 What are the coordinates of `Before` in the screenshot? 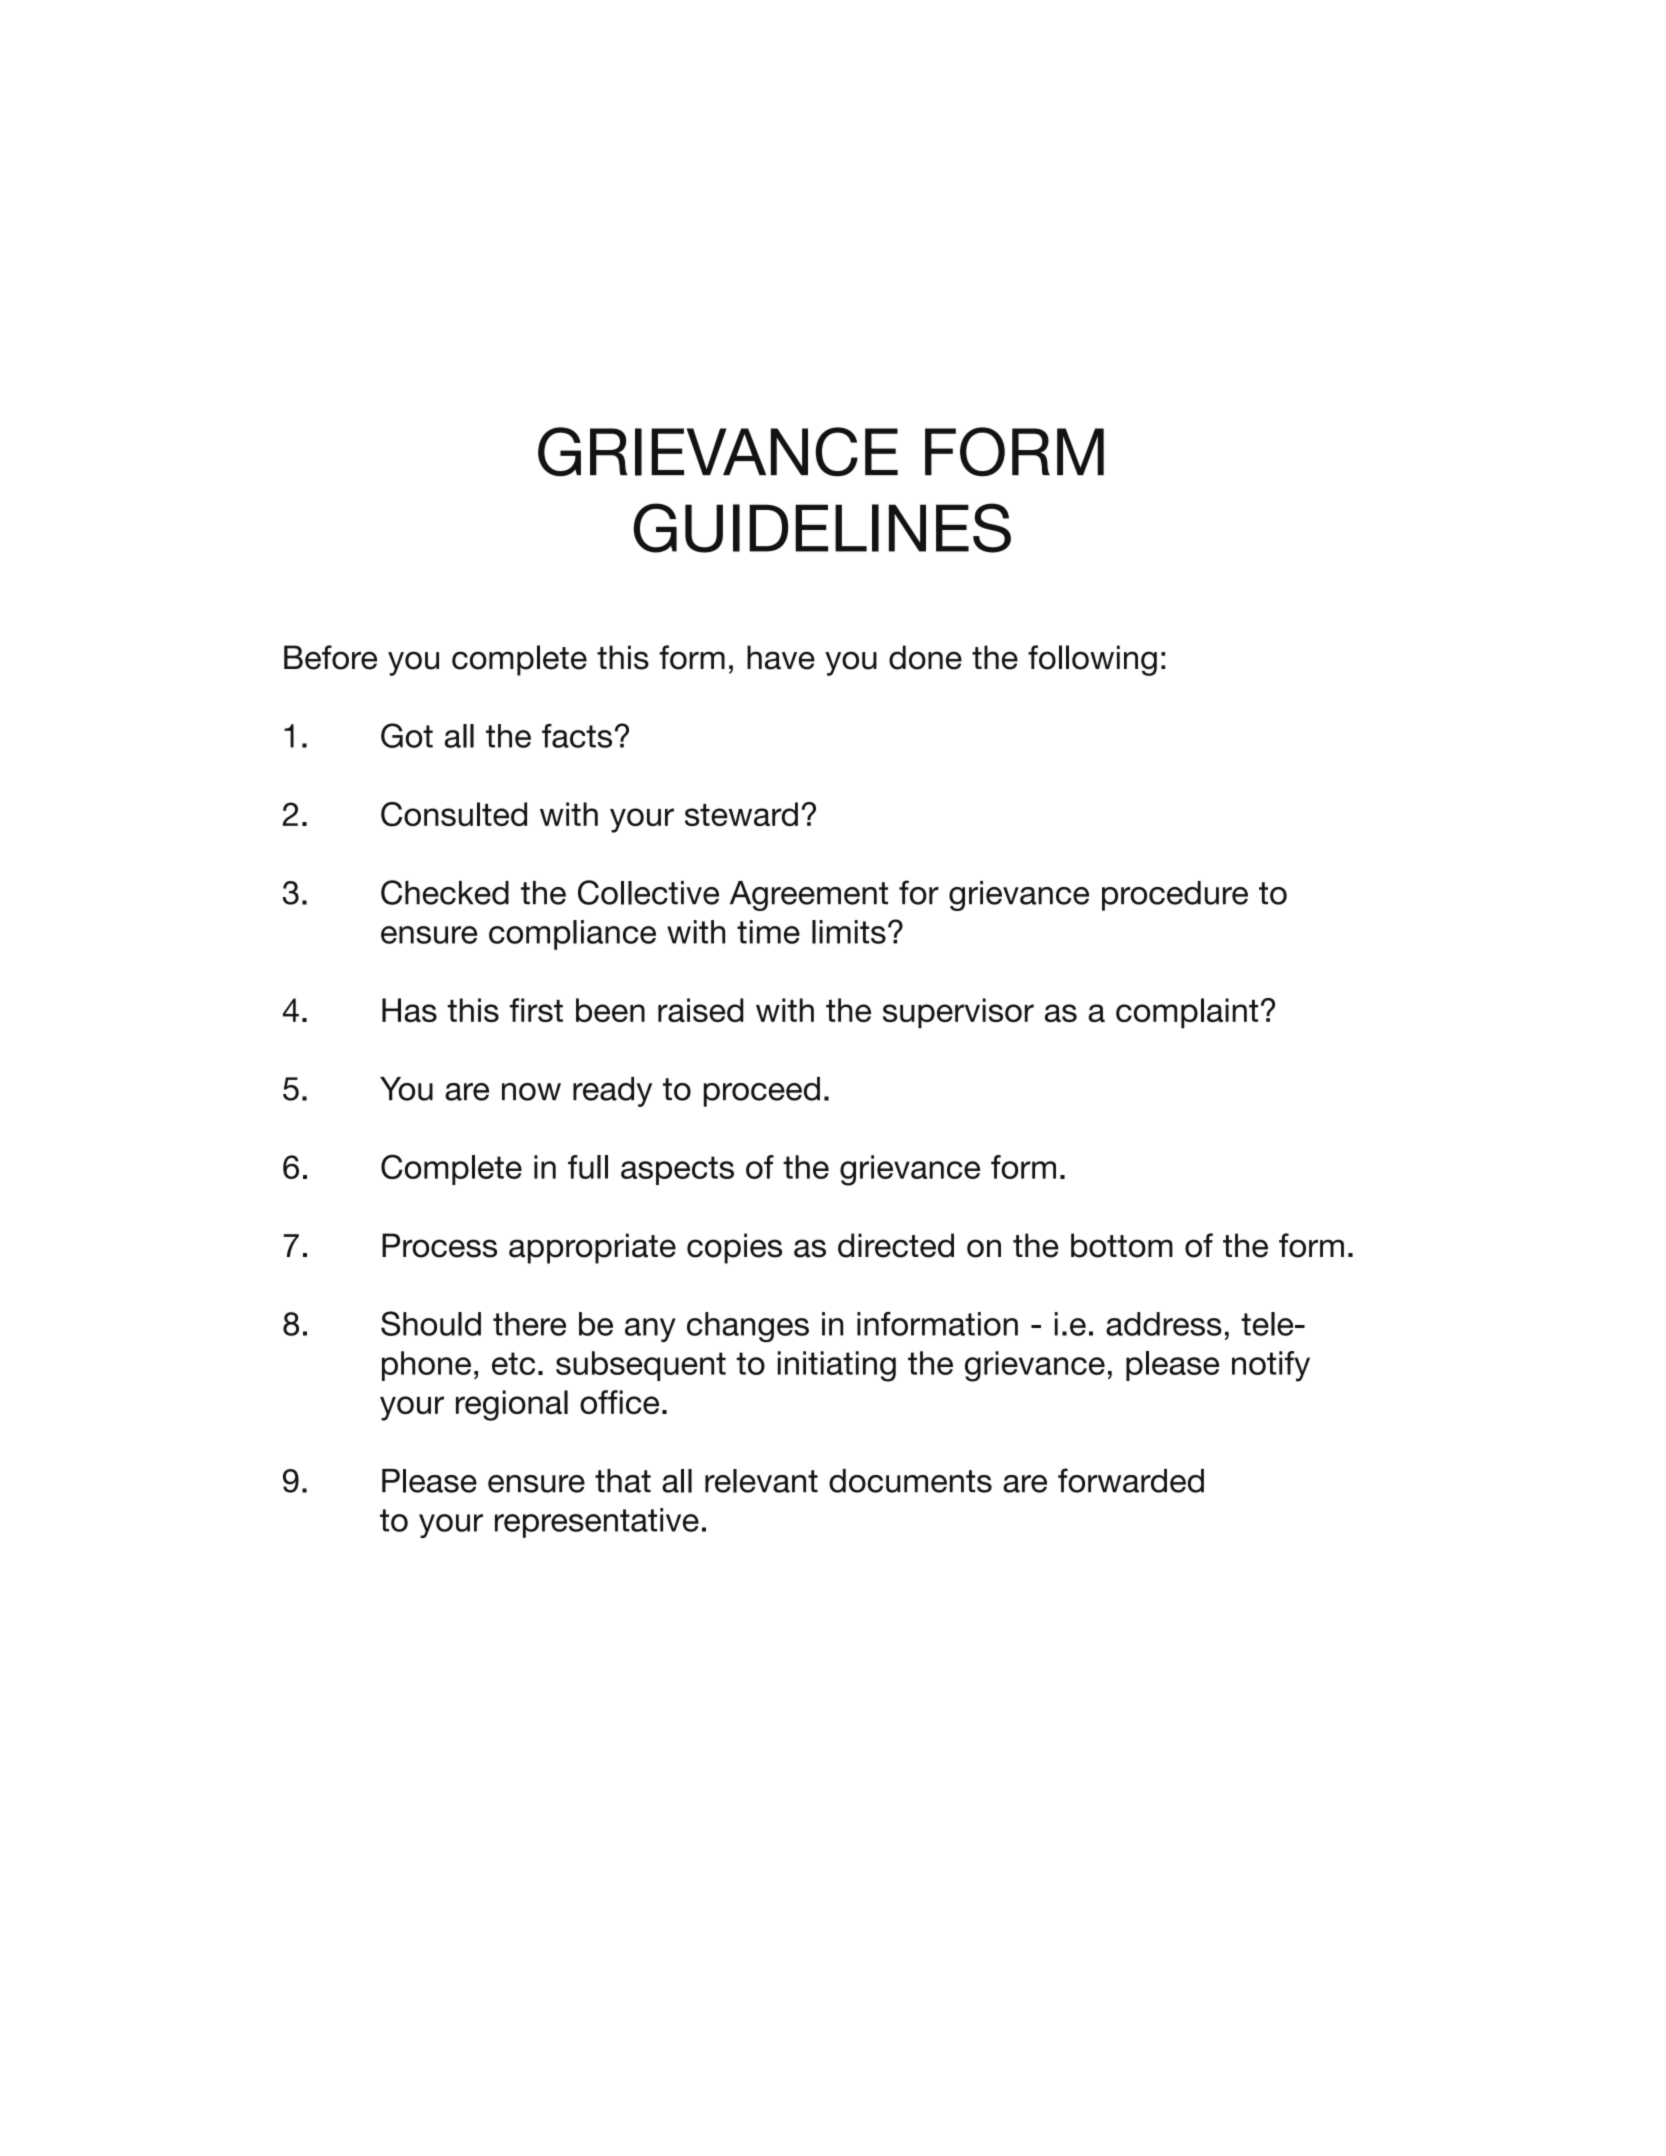 It's located at (330, 657).
